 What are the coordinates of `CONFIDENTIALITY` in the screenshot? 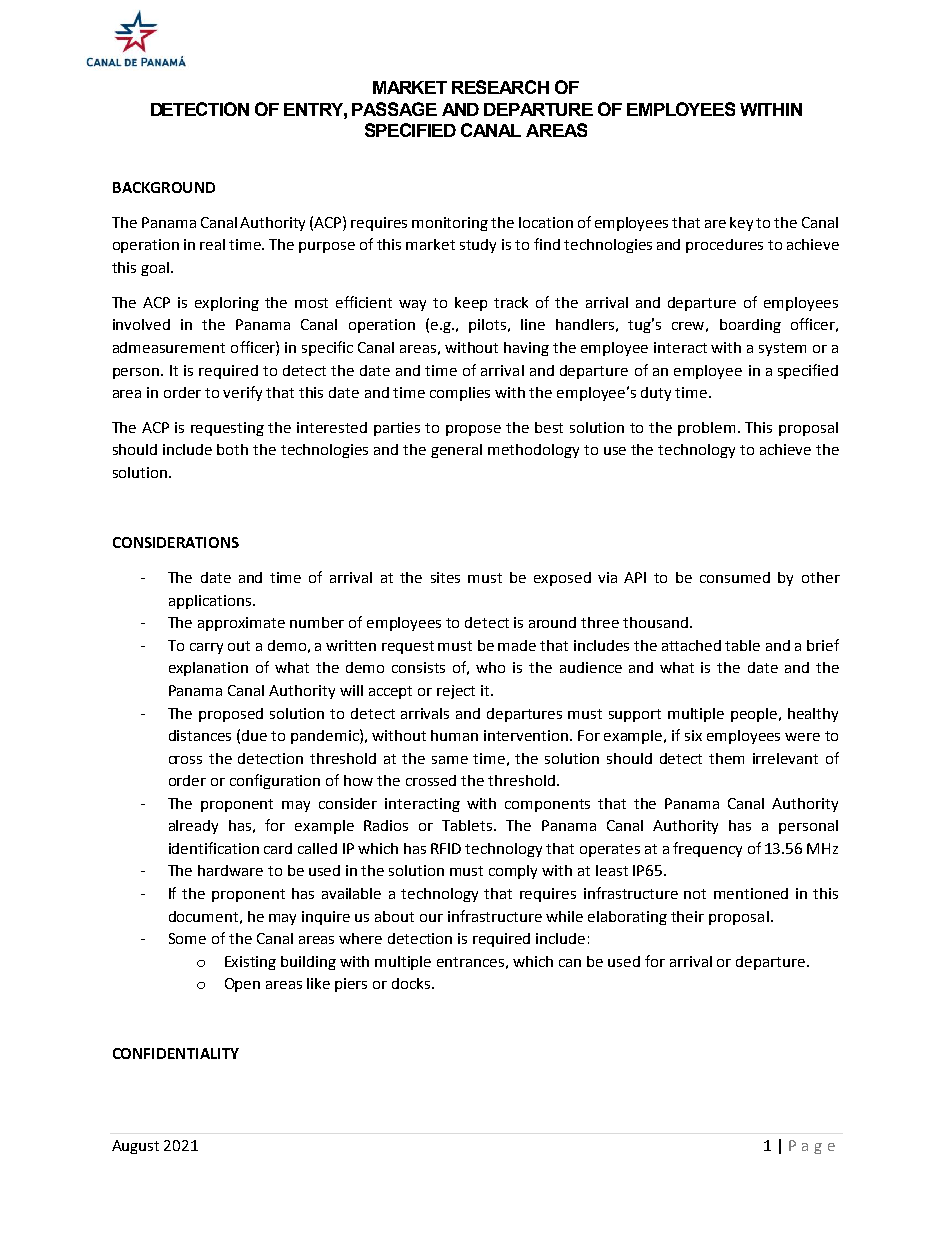 It's located at (176, 1053).
